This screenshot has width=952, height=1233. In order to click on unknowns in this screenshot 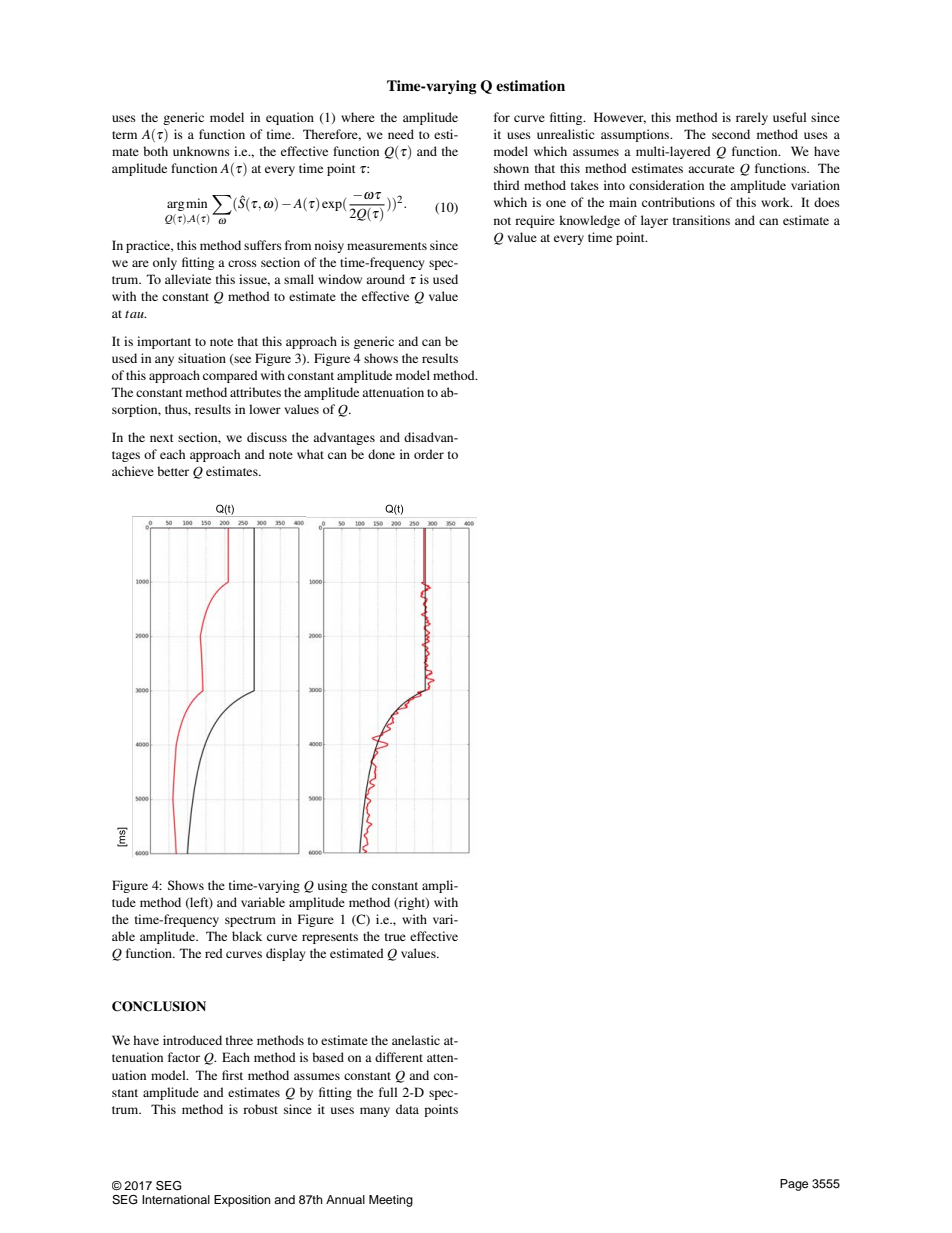, I will do `click(201, 151)`.
